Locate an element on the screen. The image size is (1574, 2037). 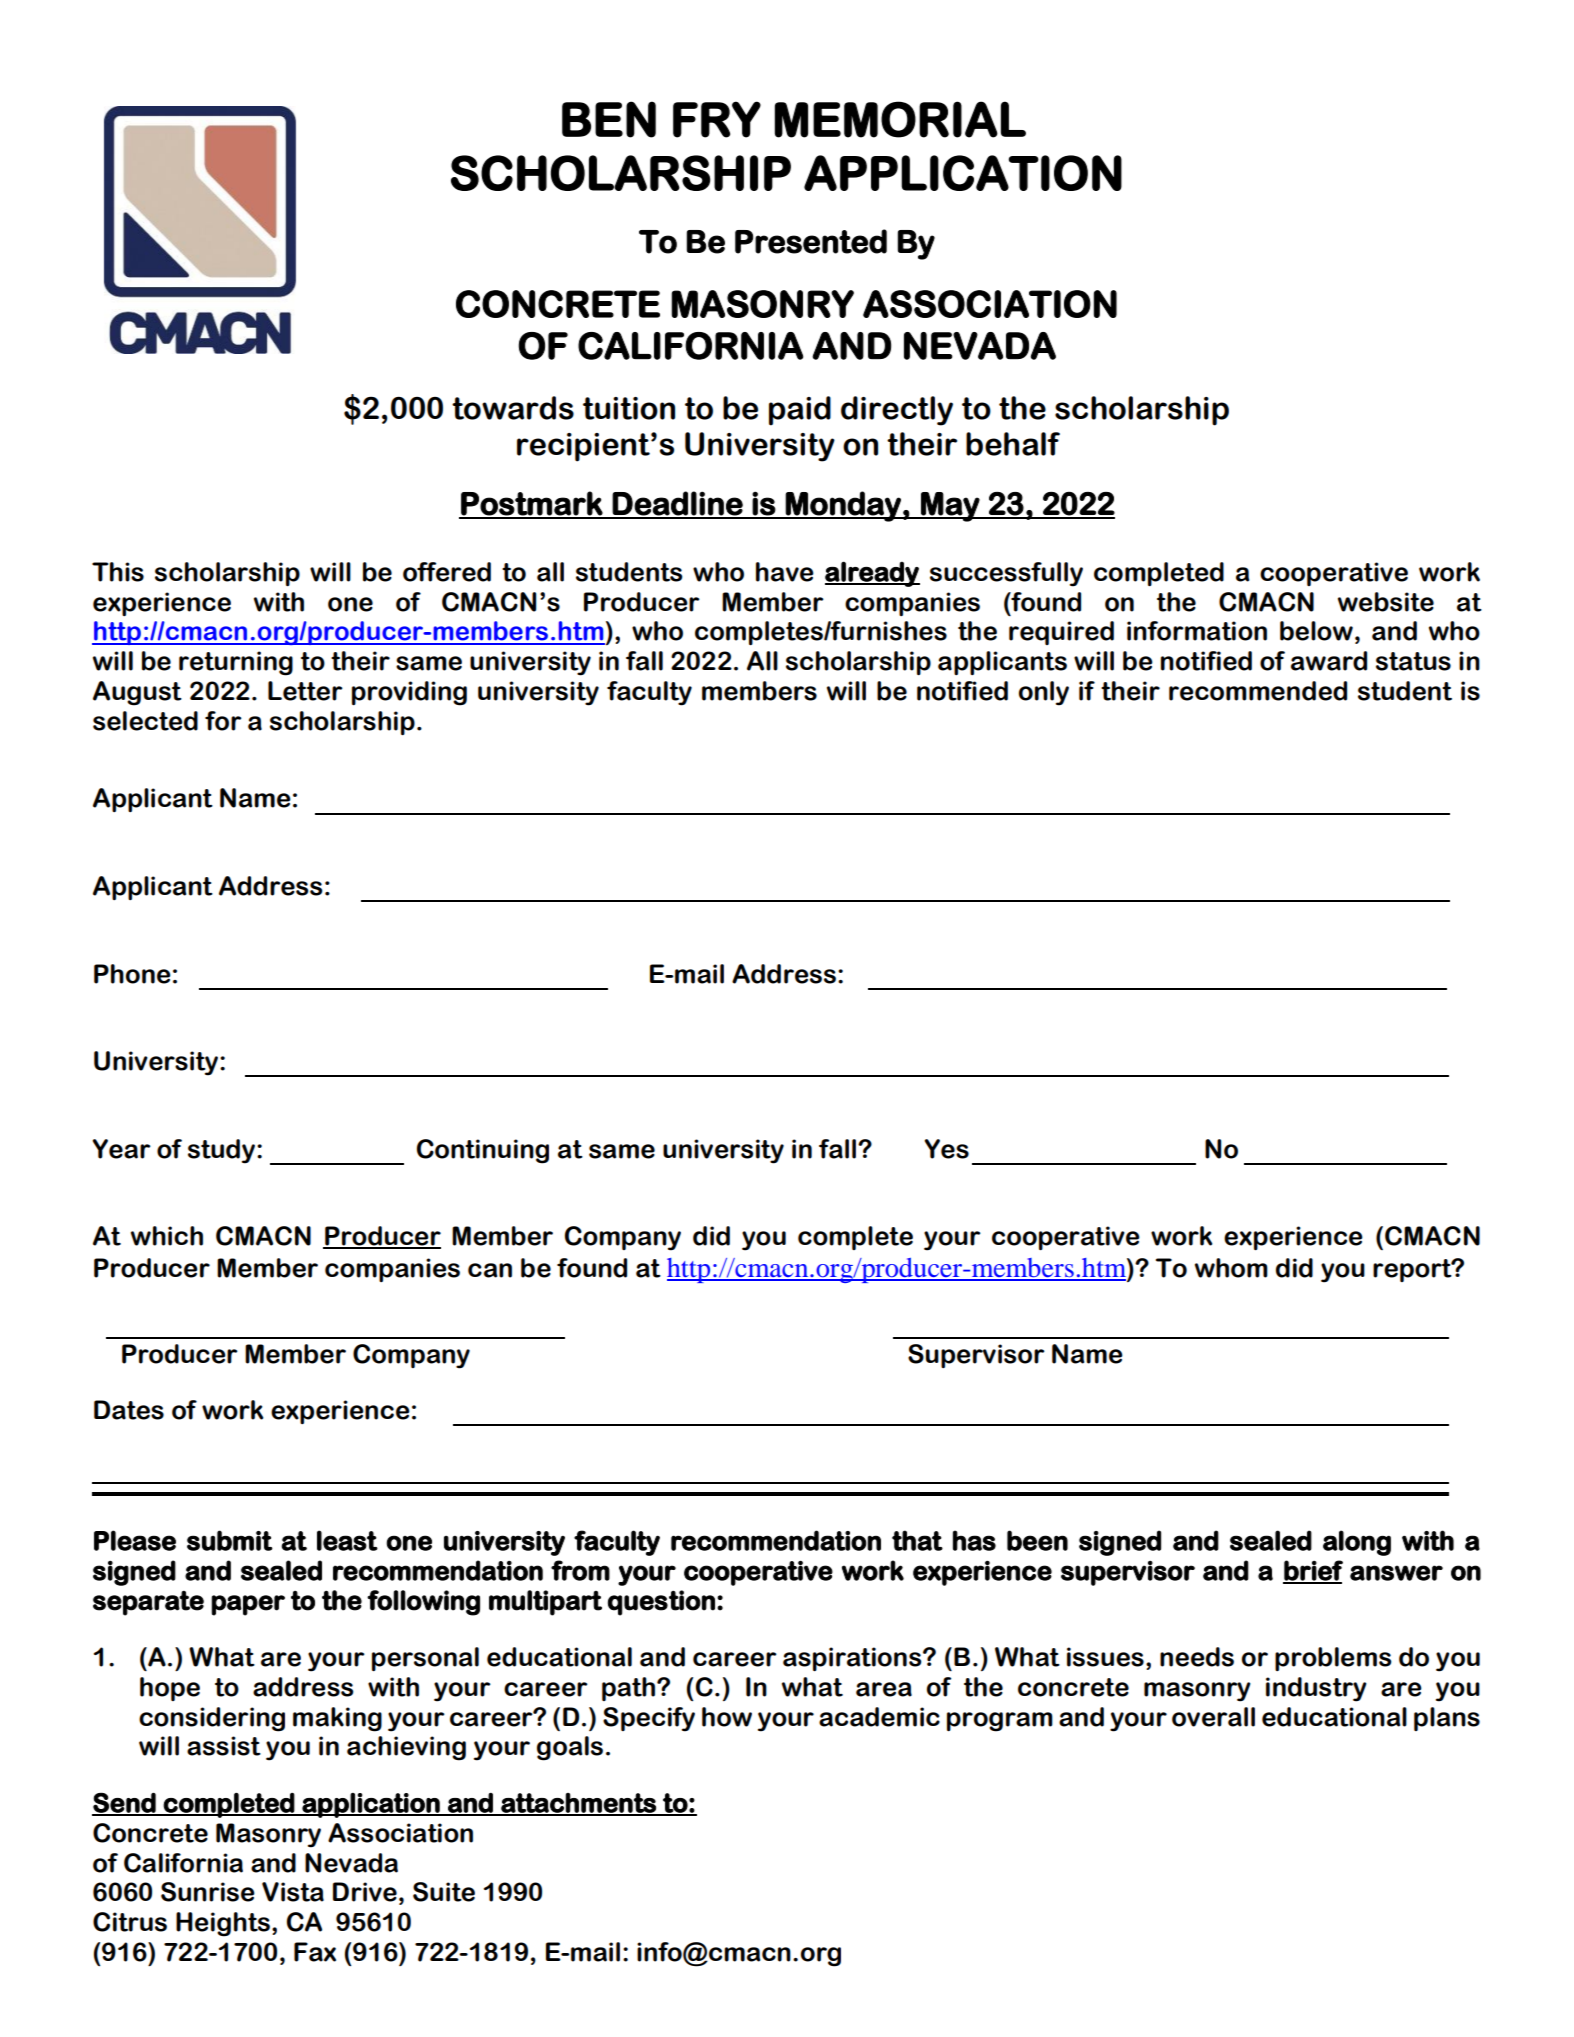
have is located at coordinates (785, 572).
